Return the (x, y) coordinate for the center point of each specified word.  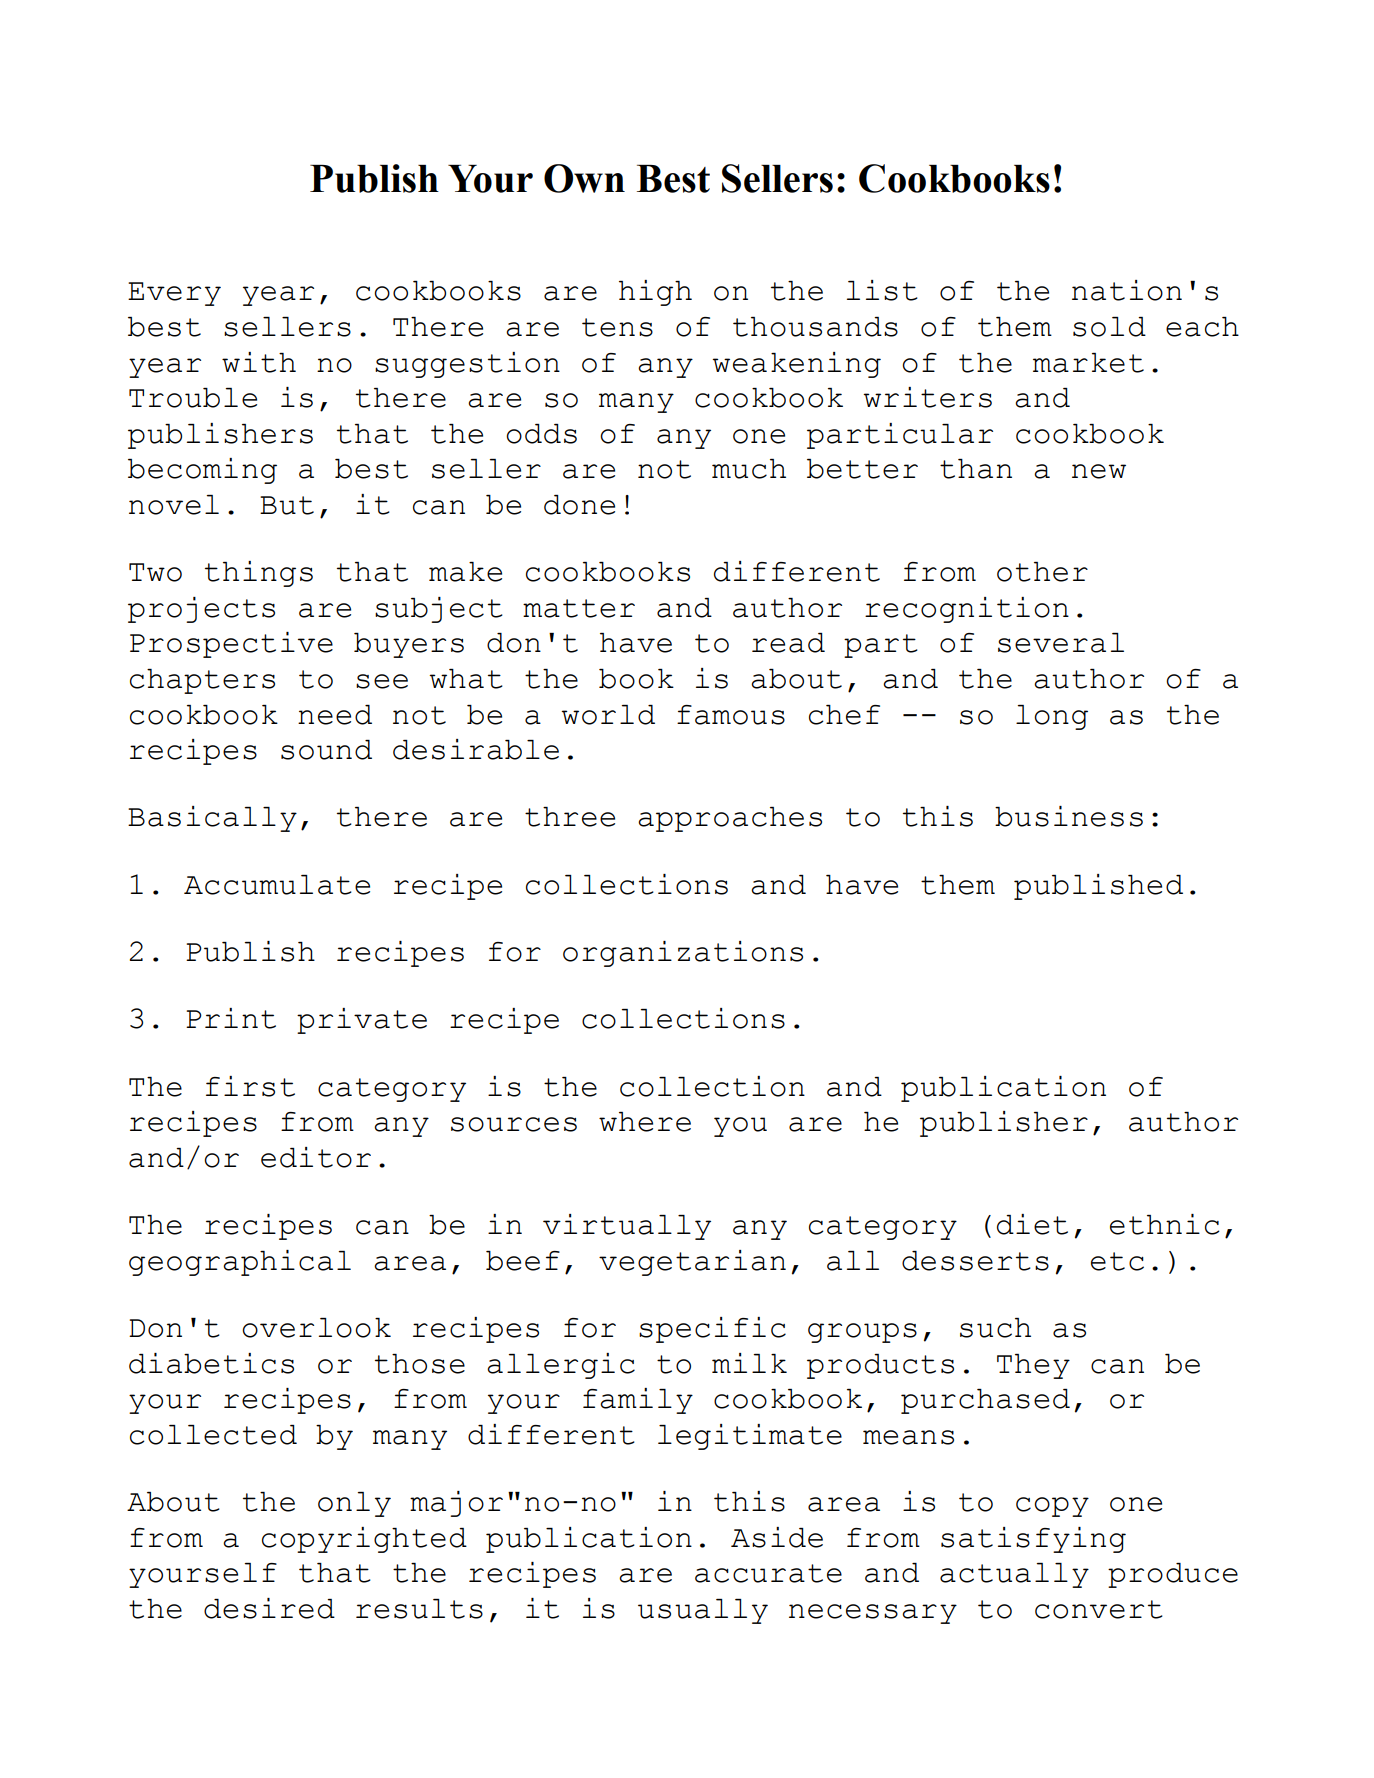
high (655, 293)
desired (269, 1608)
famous (731, 715)
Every (174, 294)
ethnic (1165, 1224)
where (645, 1122)
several (1061, 643)
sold (1109, 327)
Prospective (231, 645)
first (250, 1086)
